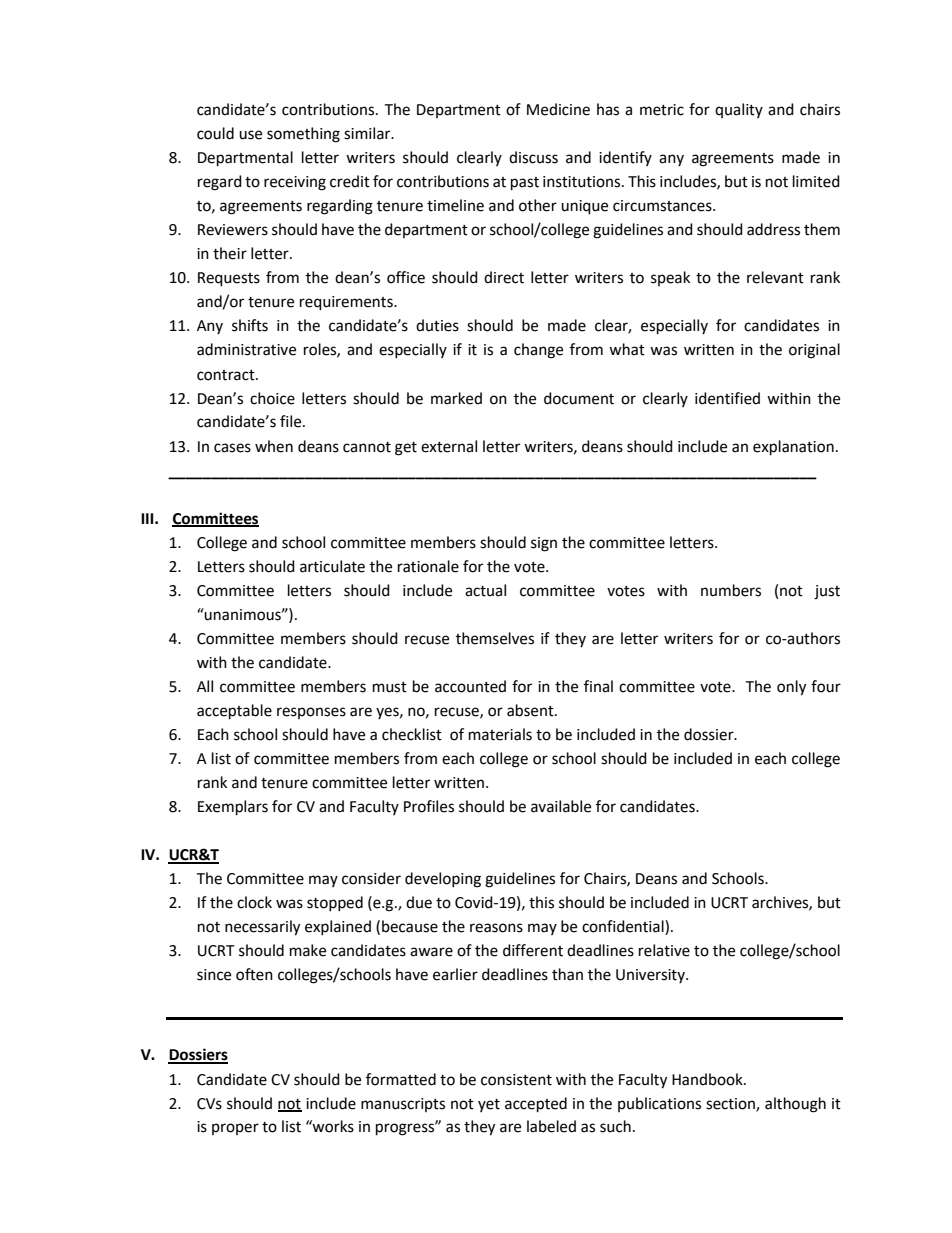  I want to click on something, so click(303, 135).
